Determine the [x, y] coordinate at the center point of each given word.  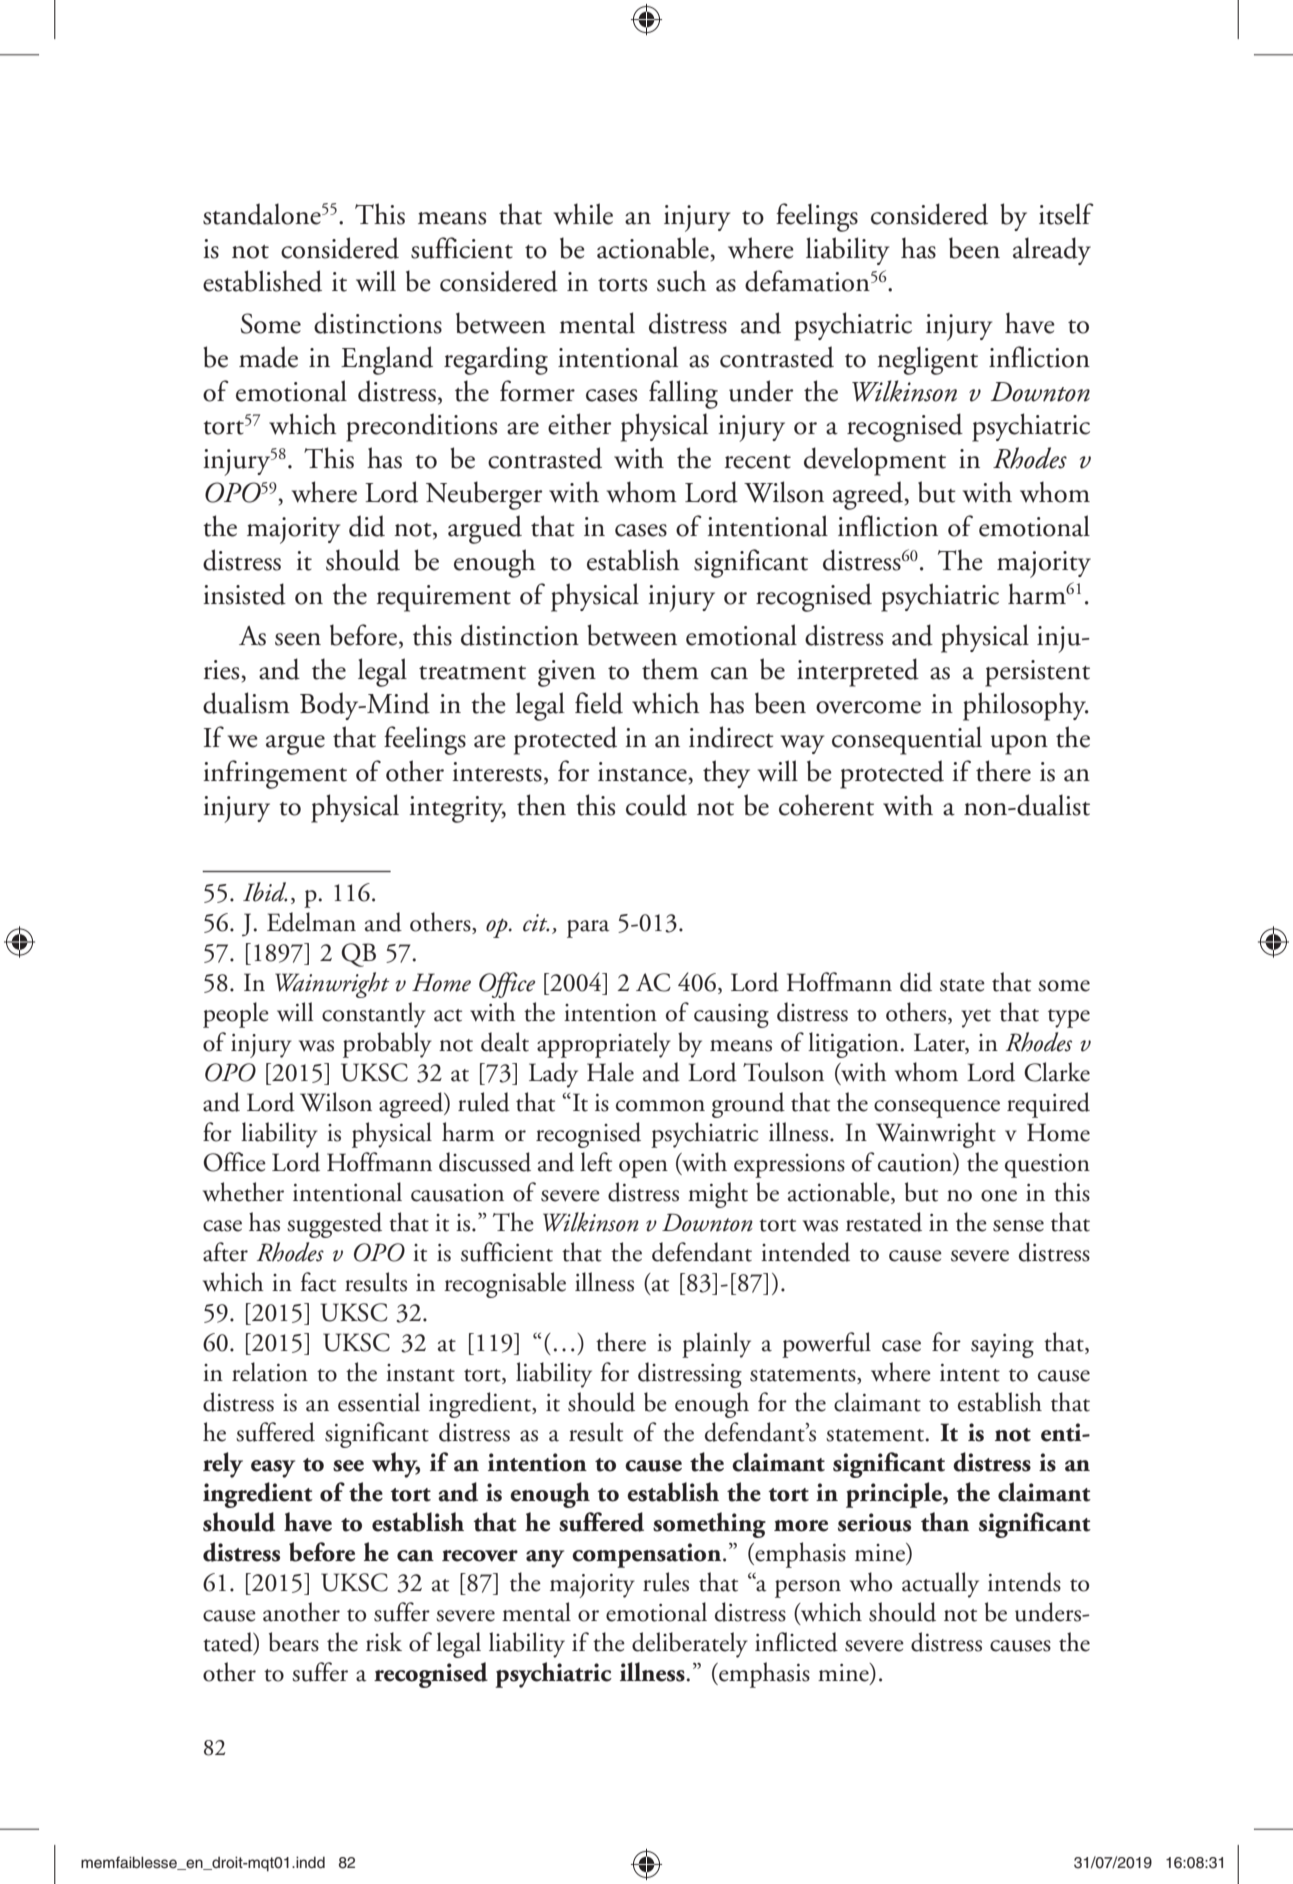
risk [384, 1642]
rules [666, 1582]
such [682, 281]
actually [940, 1585]
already [1052, 251]
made [268, 357]
